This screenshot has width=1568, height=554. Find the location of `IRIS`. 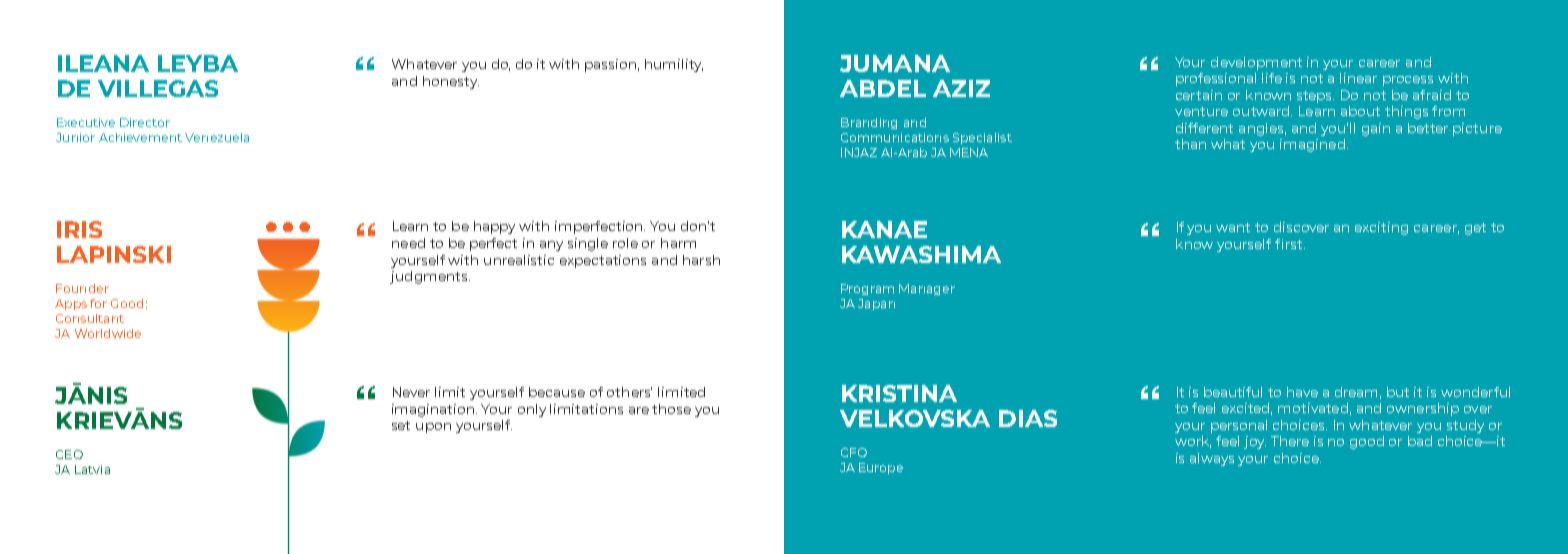

IRIS is located at coordinates (79, 229).
